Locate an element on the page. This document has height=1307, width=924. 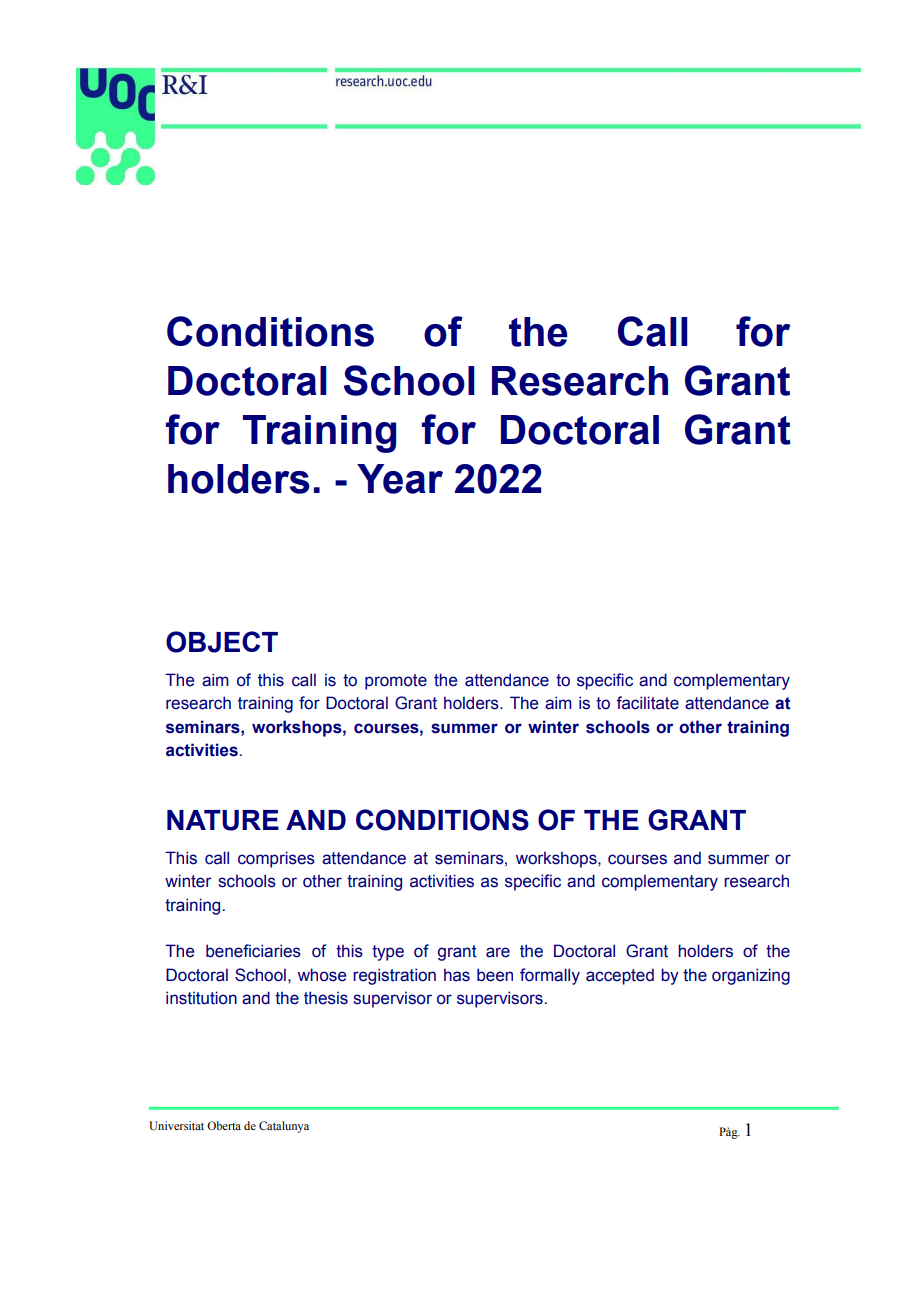
accepted is located at coordinates (620, 976).
